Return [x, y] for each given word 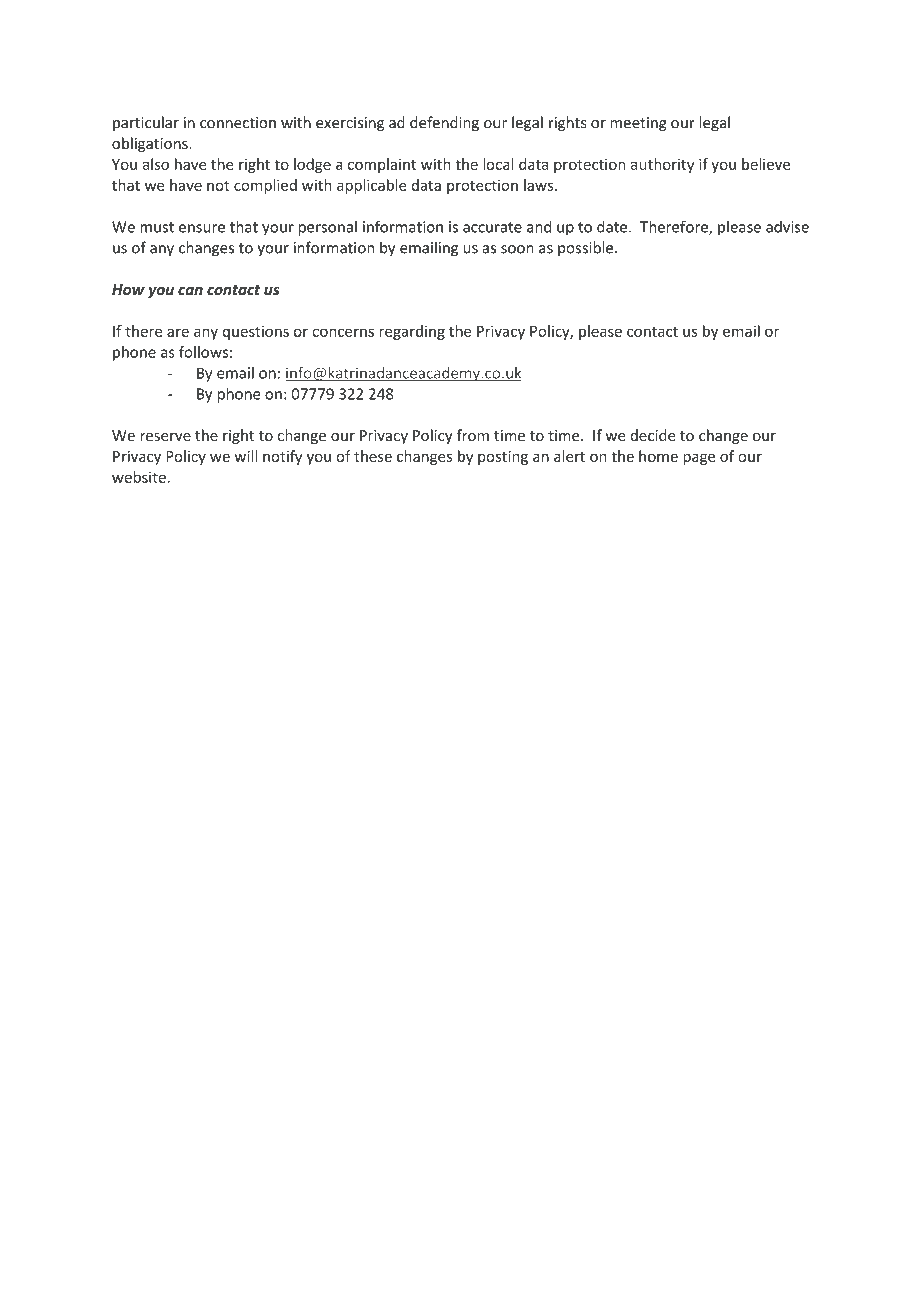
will [245, 456]
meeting [638, 124]
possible [585, 248]
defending [444, 123]
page [699, 459]
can [190, 290]
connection [238, 123]
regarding [412, 332]
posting [503, 457]
